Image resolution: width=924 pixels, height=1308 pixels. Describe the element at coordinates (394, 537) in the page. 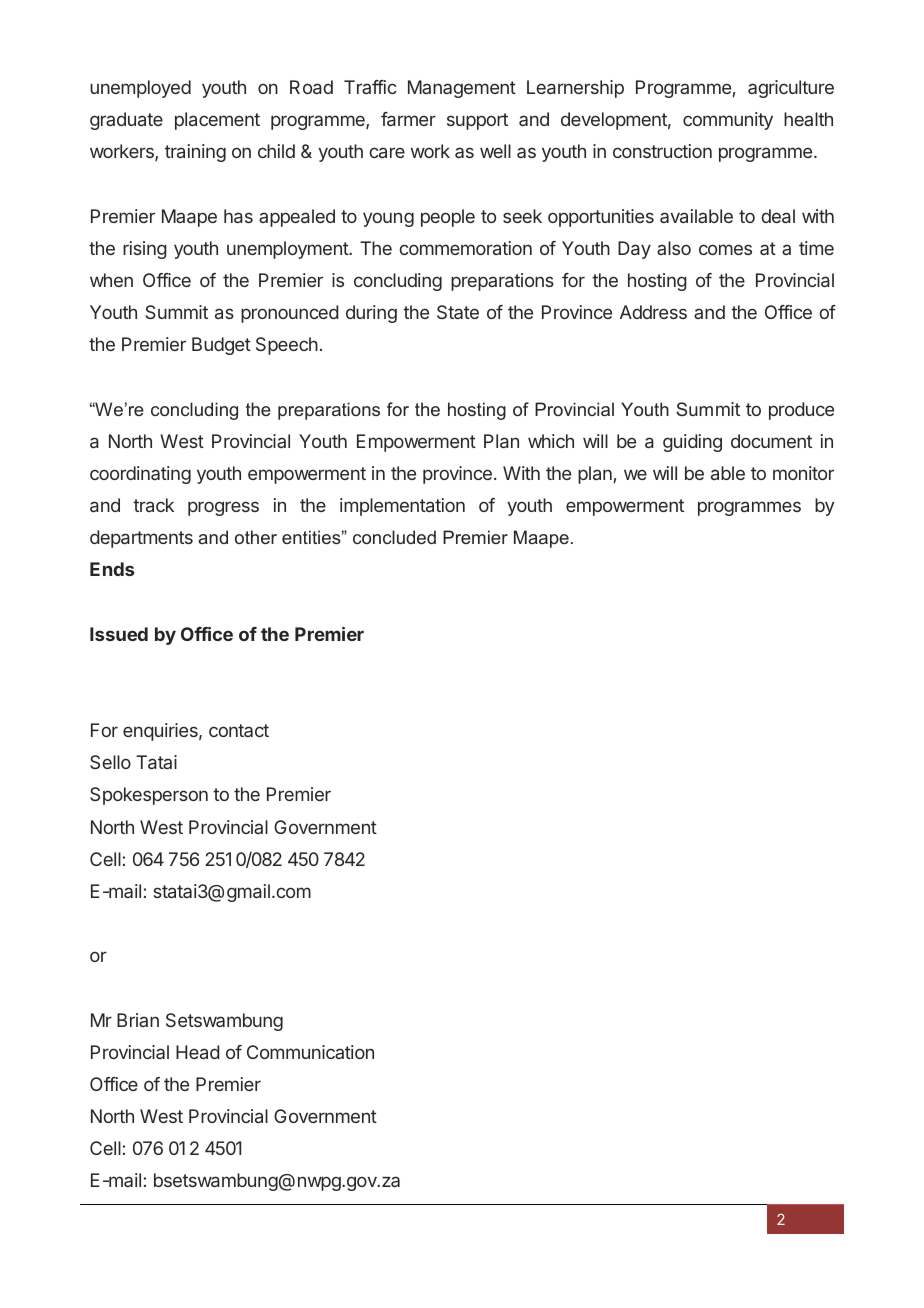

I see `concluded` at that location.
